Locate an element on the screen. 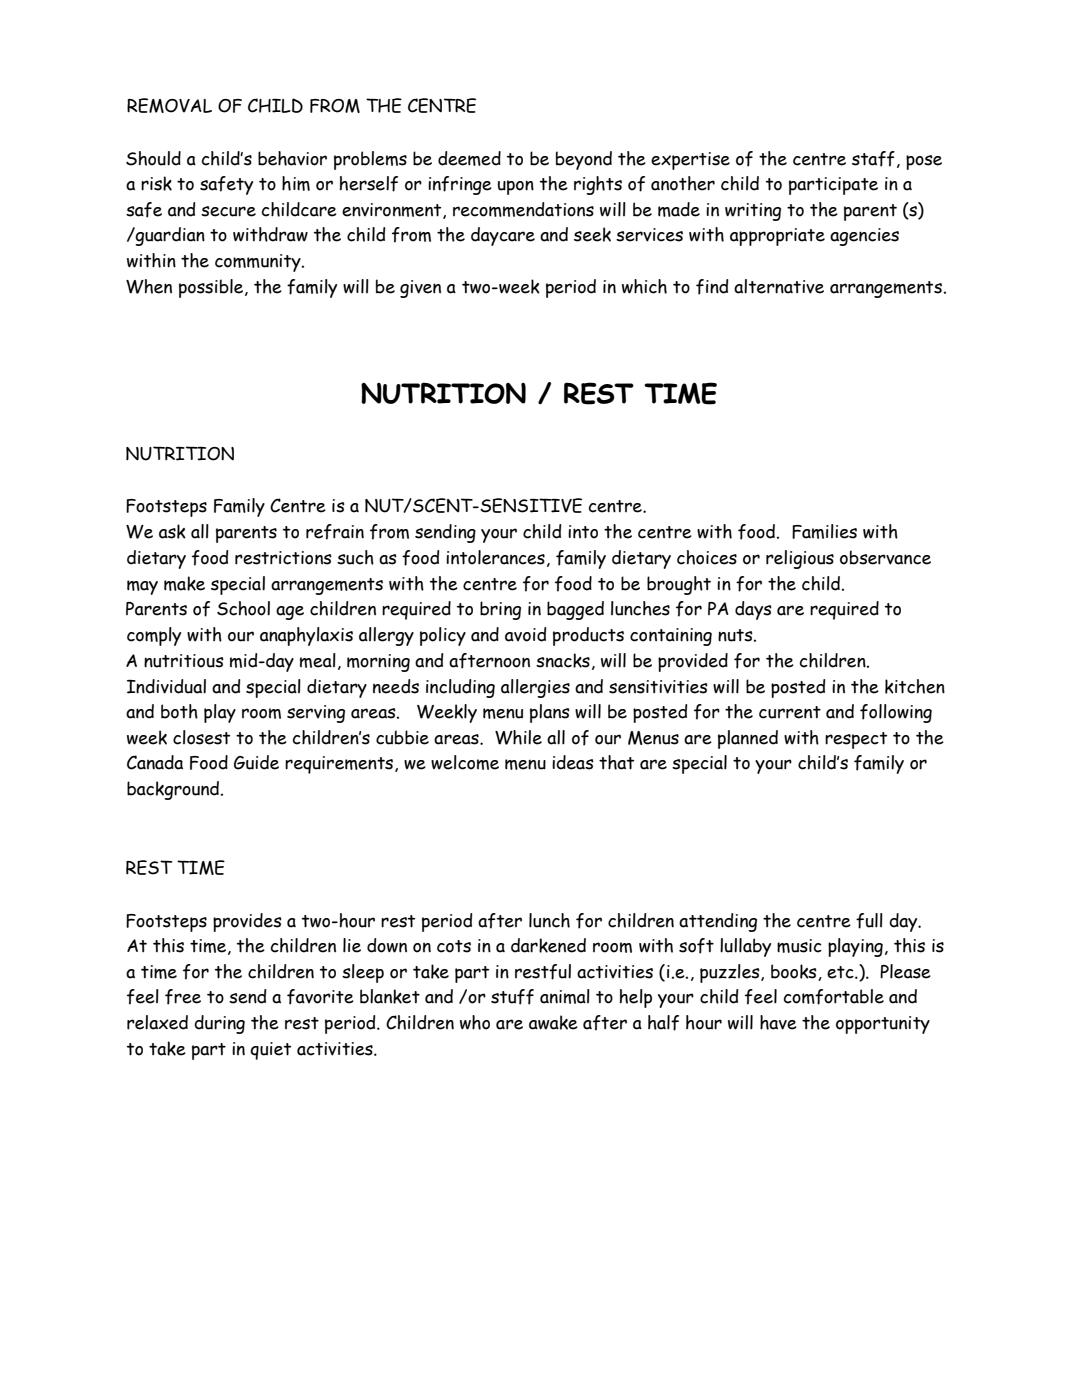 The width and height of the screenshot is (1078, 1395). during is located at coordinates (219, 1024).
